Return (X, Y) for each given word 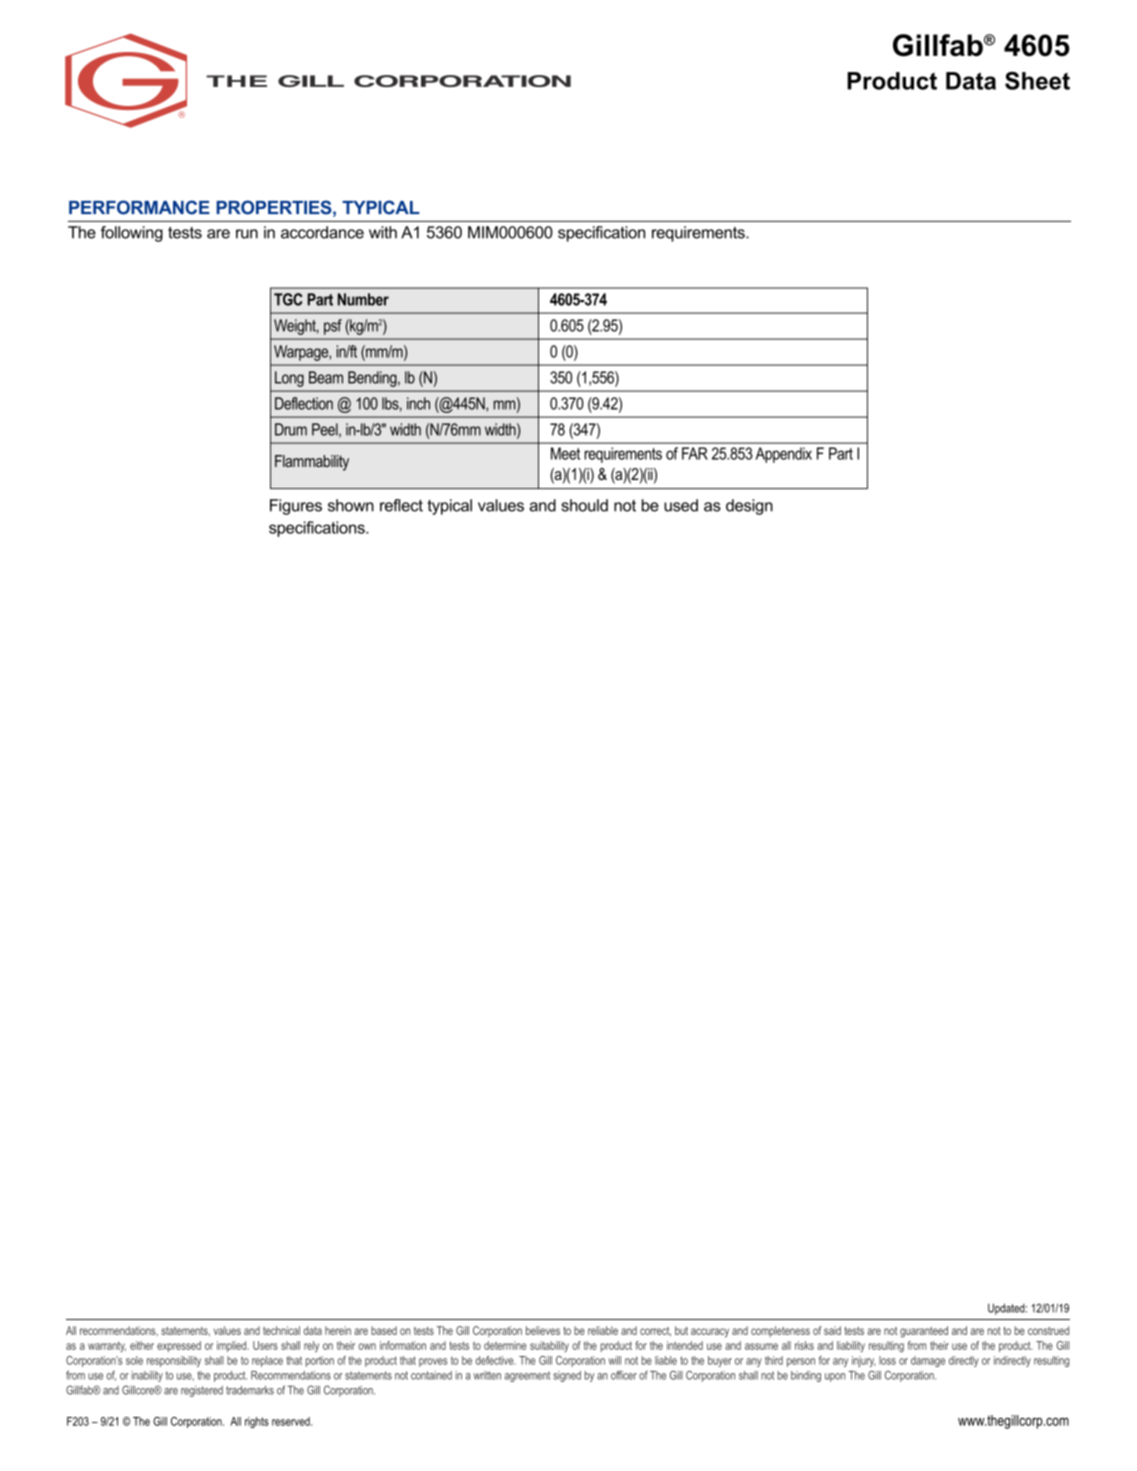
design (749, 507)
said (832, 1330)
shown (351, 505)
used (681, 505)
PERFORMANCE (139, 207)
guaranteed (924, 1332)
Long (289, 379)
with (383, 232)
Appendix (784, 455)
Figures (296, 507)
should (584, 505)
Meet (565, 453)
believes (543, 1330)
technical (281, 1330)
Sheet (1037, 81)
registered (202, 1391)
